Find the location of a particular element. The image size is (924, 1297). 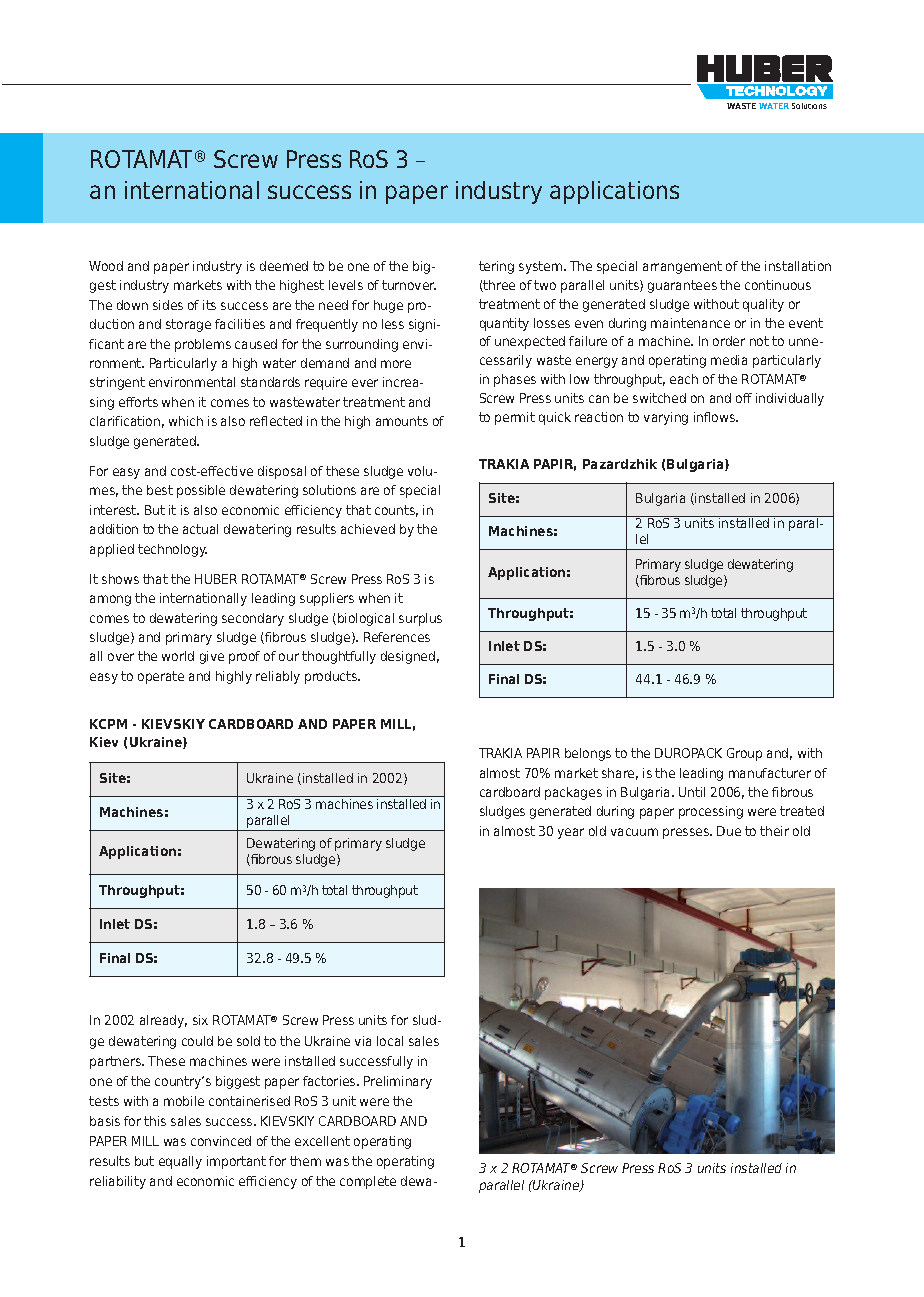

equally is located at coordinates (180, 1162).
